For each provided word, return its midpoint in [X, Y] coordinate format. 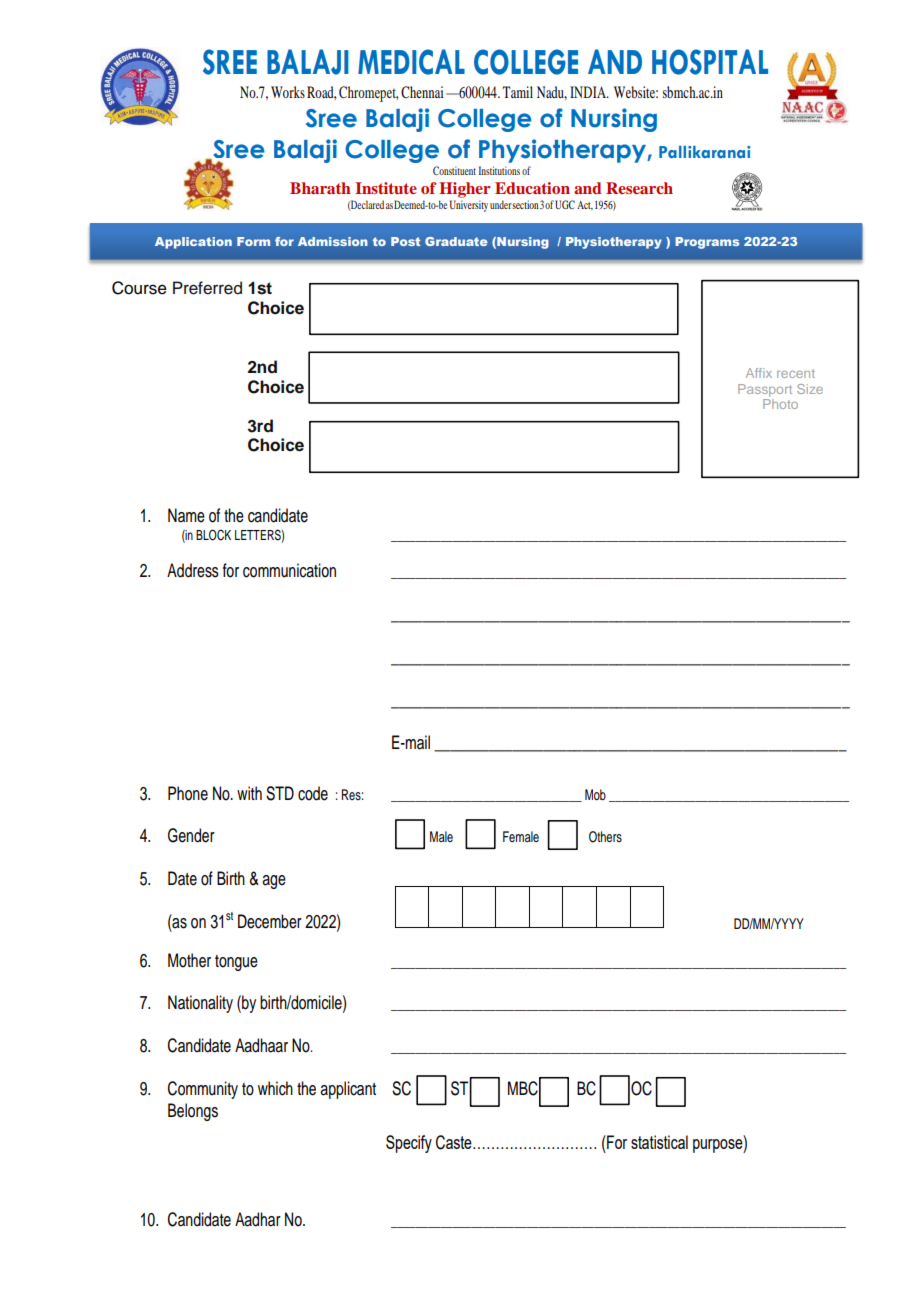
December [270, 921]
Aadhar [258, 1219]
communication [289, 570]
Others [605, 837]
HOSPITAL [710, 62]
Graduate [456, 241]
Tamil [517, 92]
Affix [759, 373]
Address [193, 570]
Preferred [207, 288]
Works [288, 92]
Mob [595, 794]
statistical [659, 1142]
